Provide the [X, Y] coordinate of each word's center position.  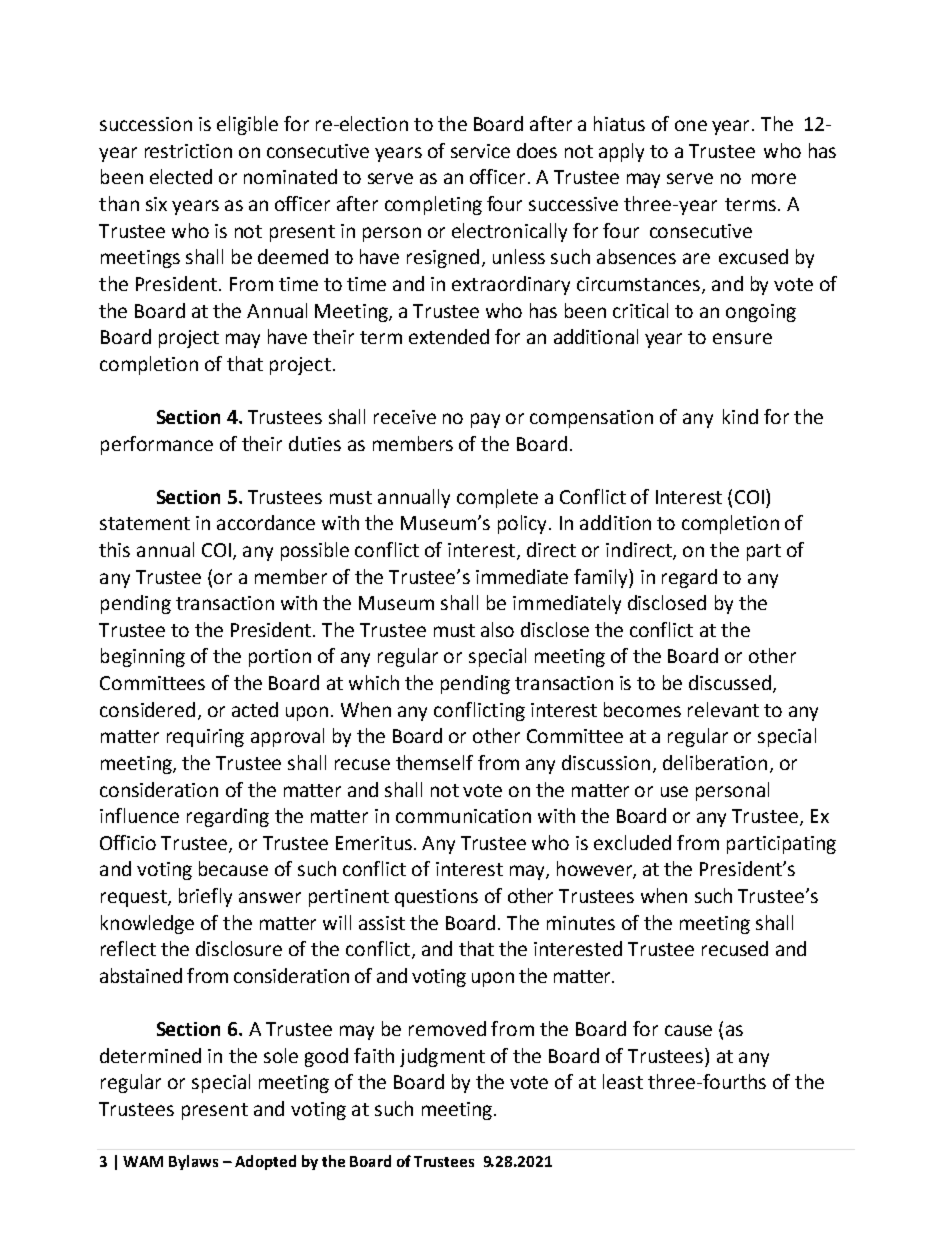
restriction [188, 151]
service [480, 151]
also [497, 629]
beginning [143, 657]
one [691, 125]
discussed [731, 684]
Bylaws [193, 1162]
